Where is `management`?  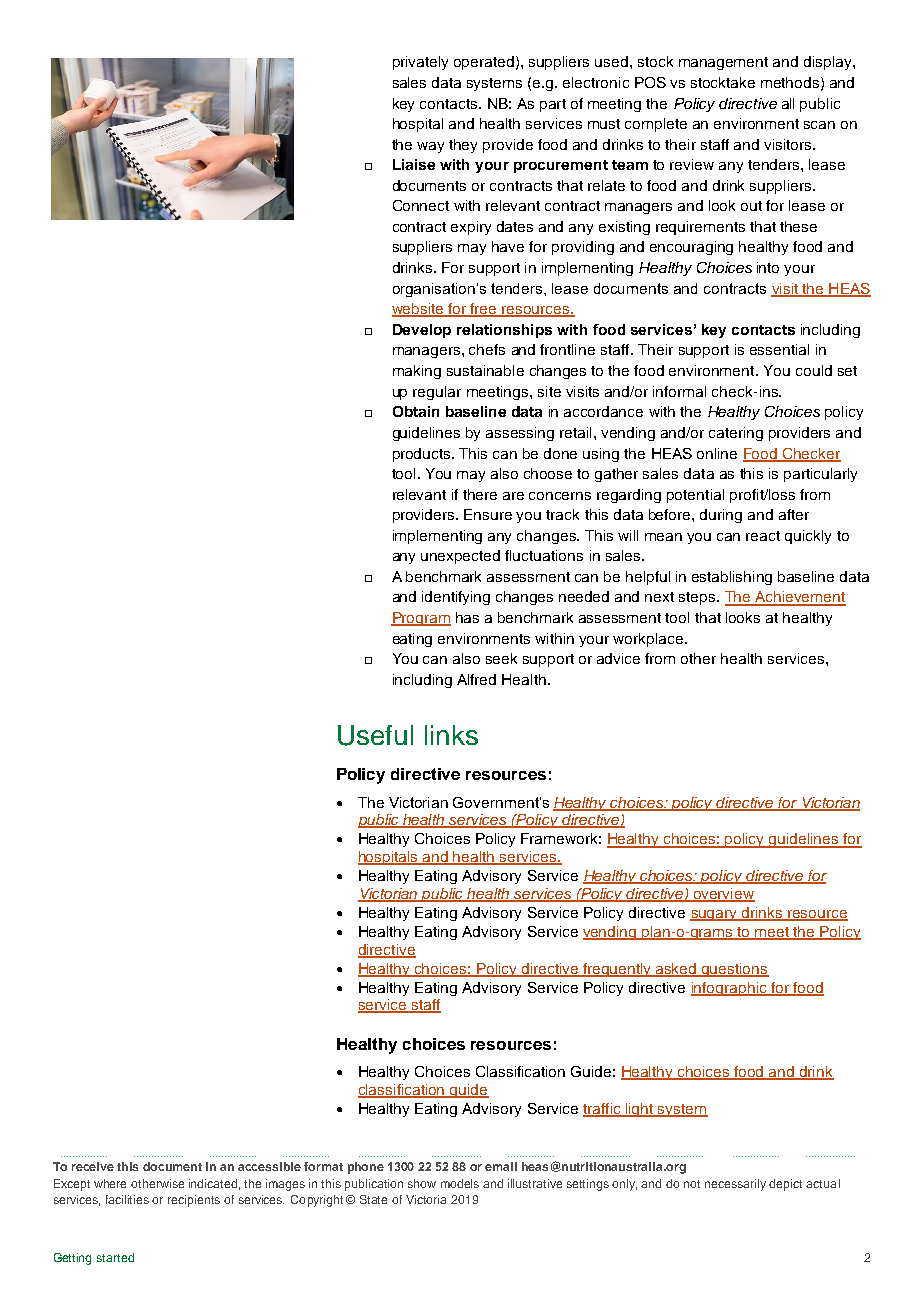
management is located at coordinates (723, 63).
